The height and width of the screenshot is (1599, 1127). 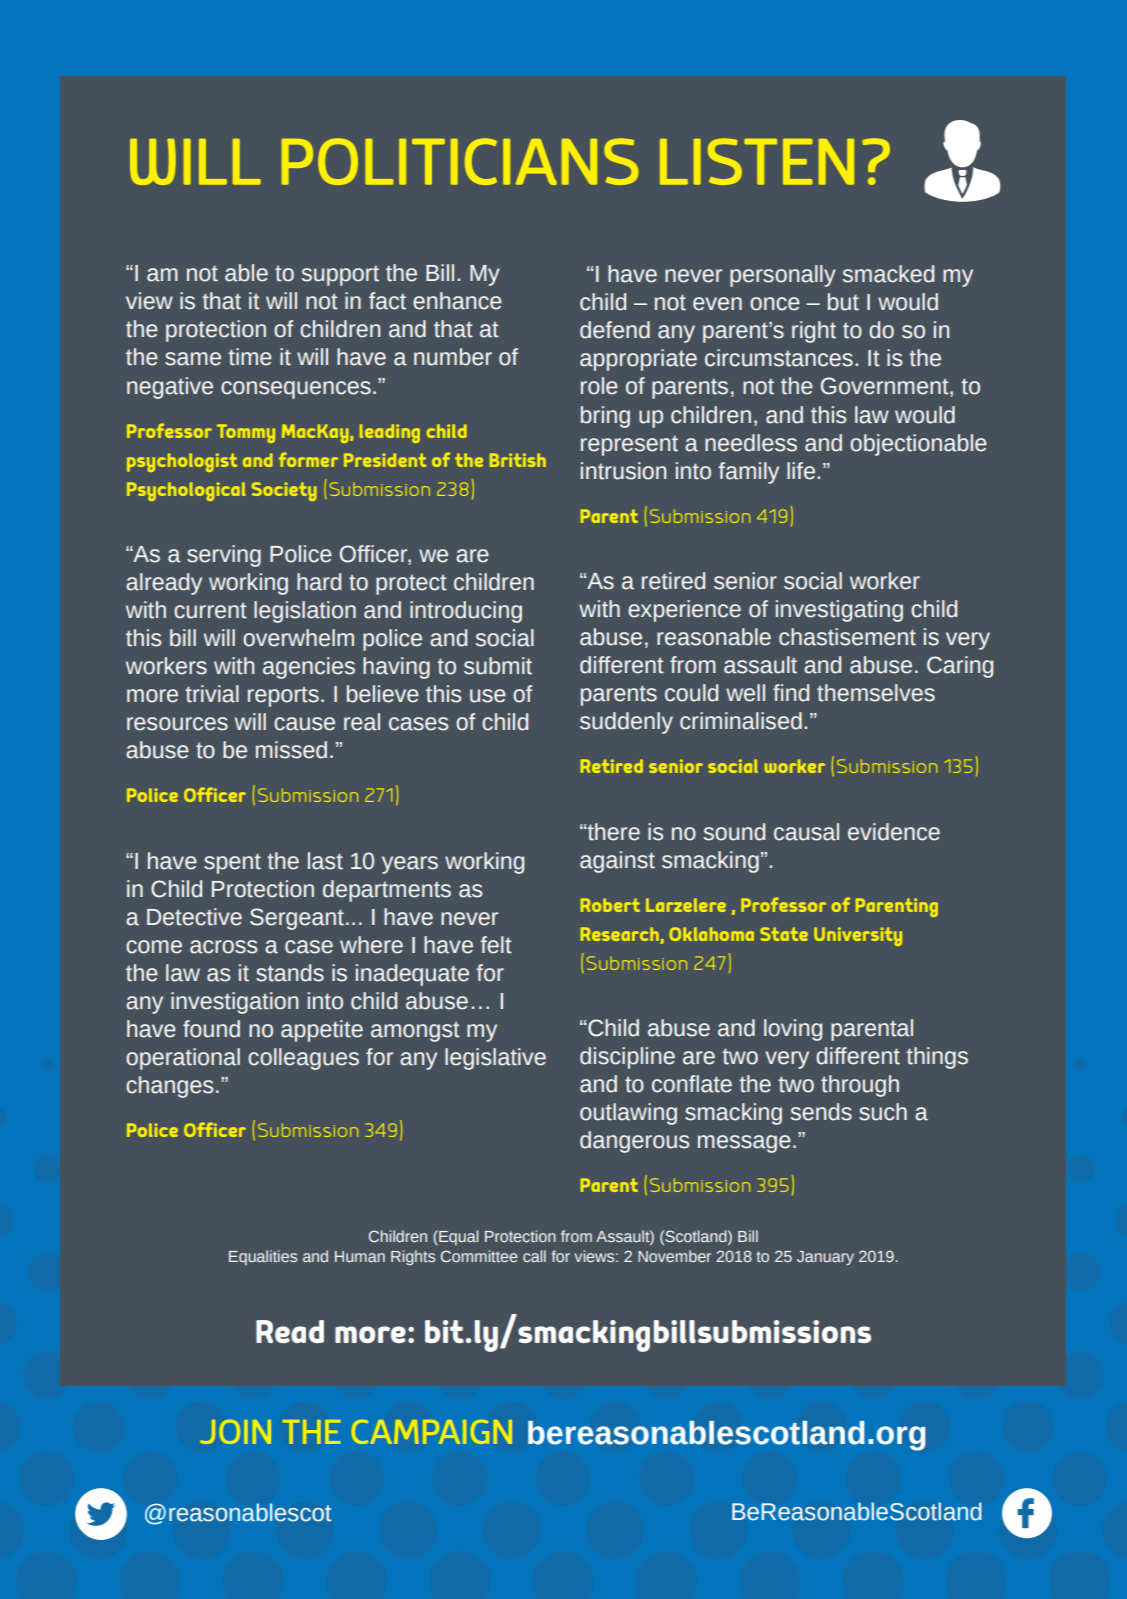 I want to click on missed, so click(x=291, y=750).
